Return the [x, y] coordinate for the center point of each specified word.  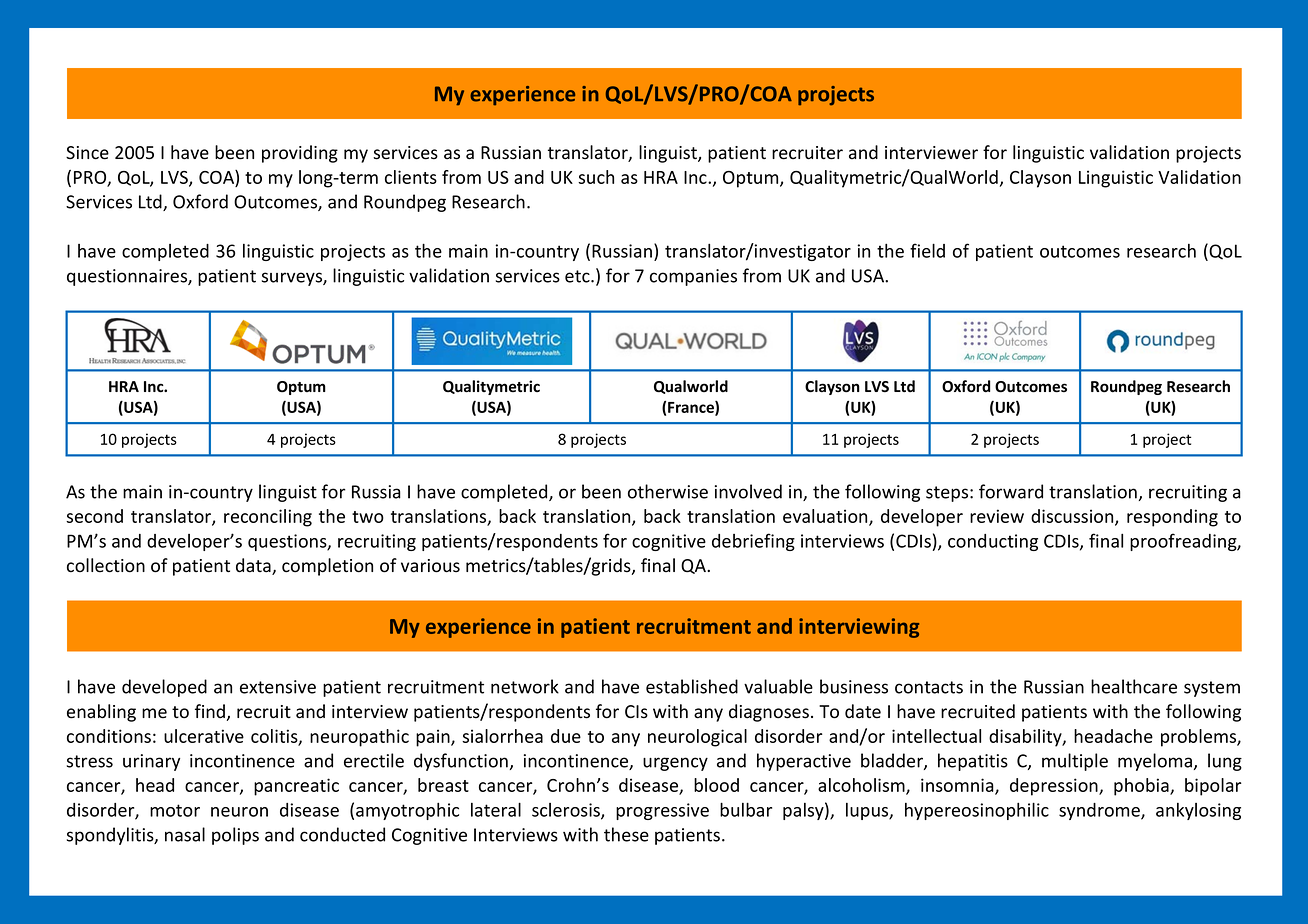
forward [1011, 491]
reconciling [268, 518]
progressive [662, 811]
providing [300, 154]
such [596, 177]
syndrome [1100, 811]
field [927, 250]
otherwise [668, 491]
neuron [239, 812]
